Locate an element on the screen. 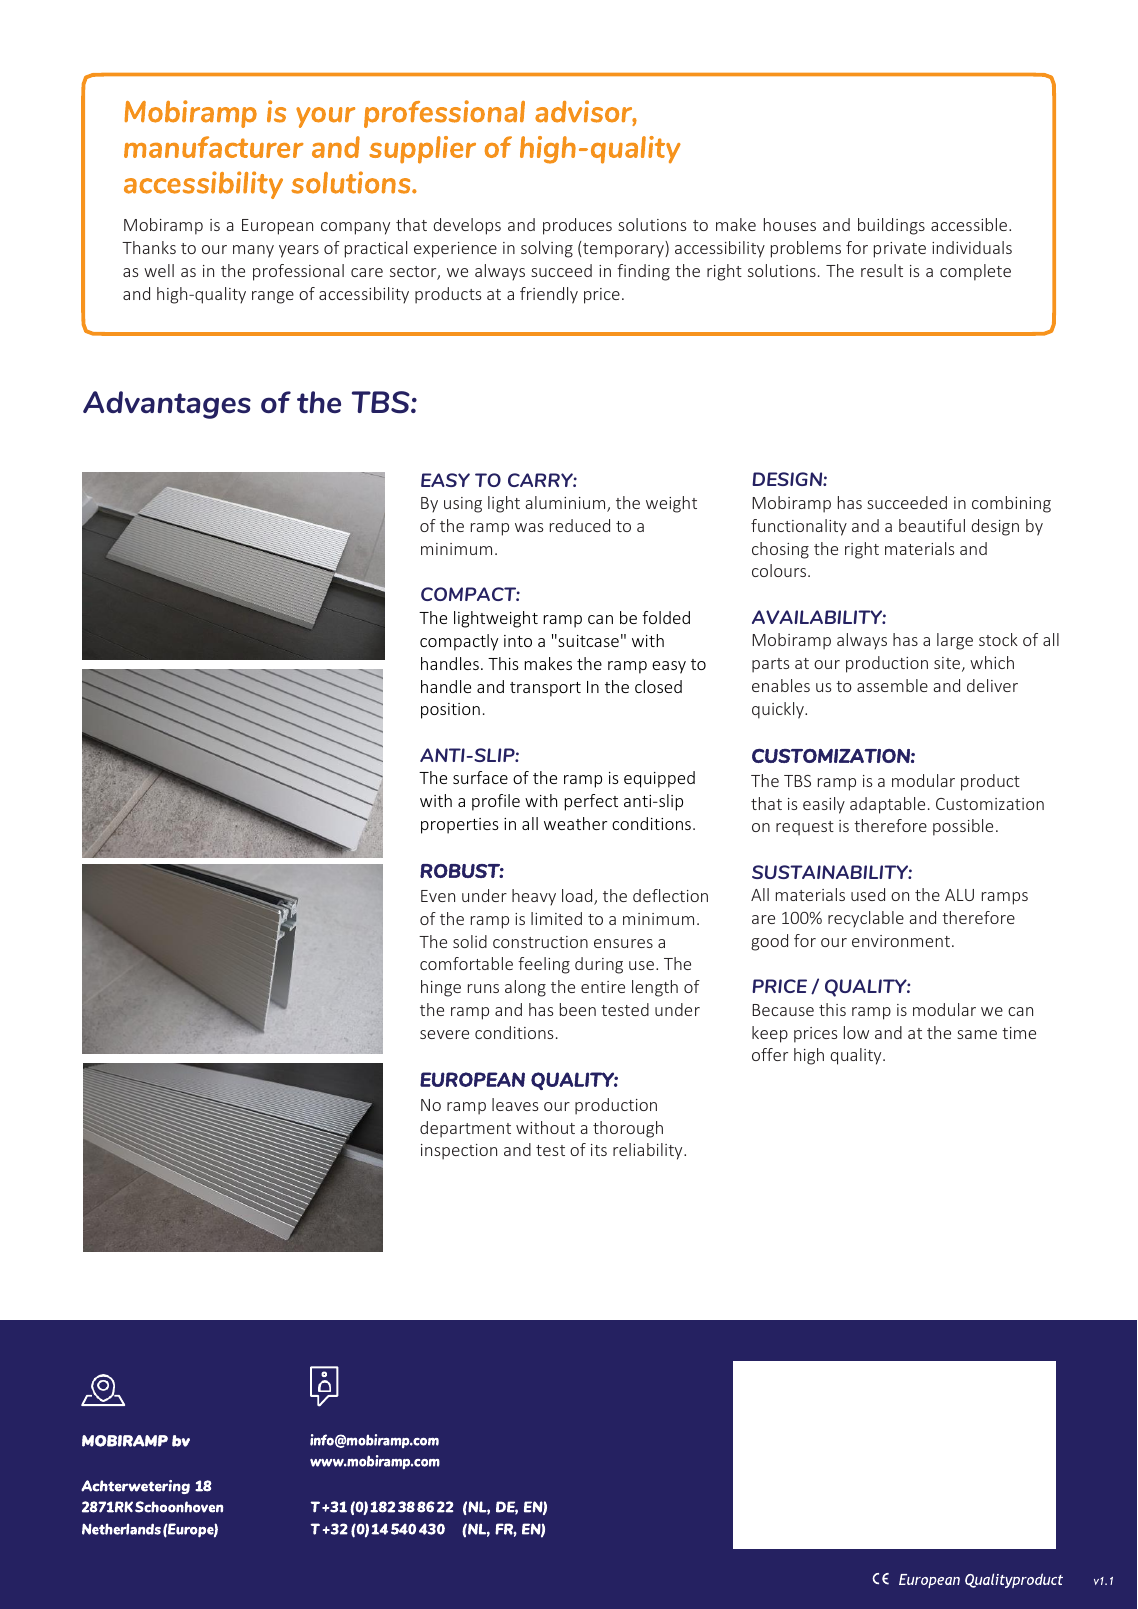 The height and width of the screenshot is (1609, 1138). beautiful is located at coordinates (932, 525).
